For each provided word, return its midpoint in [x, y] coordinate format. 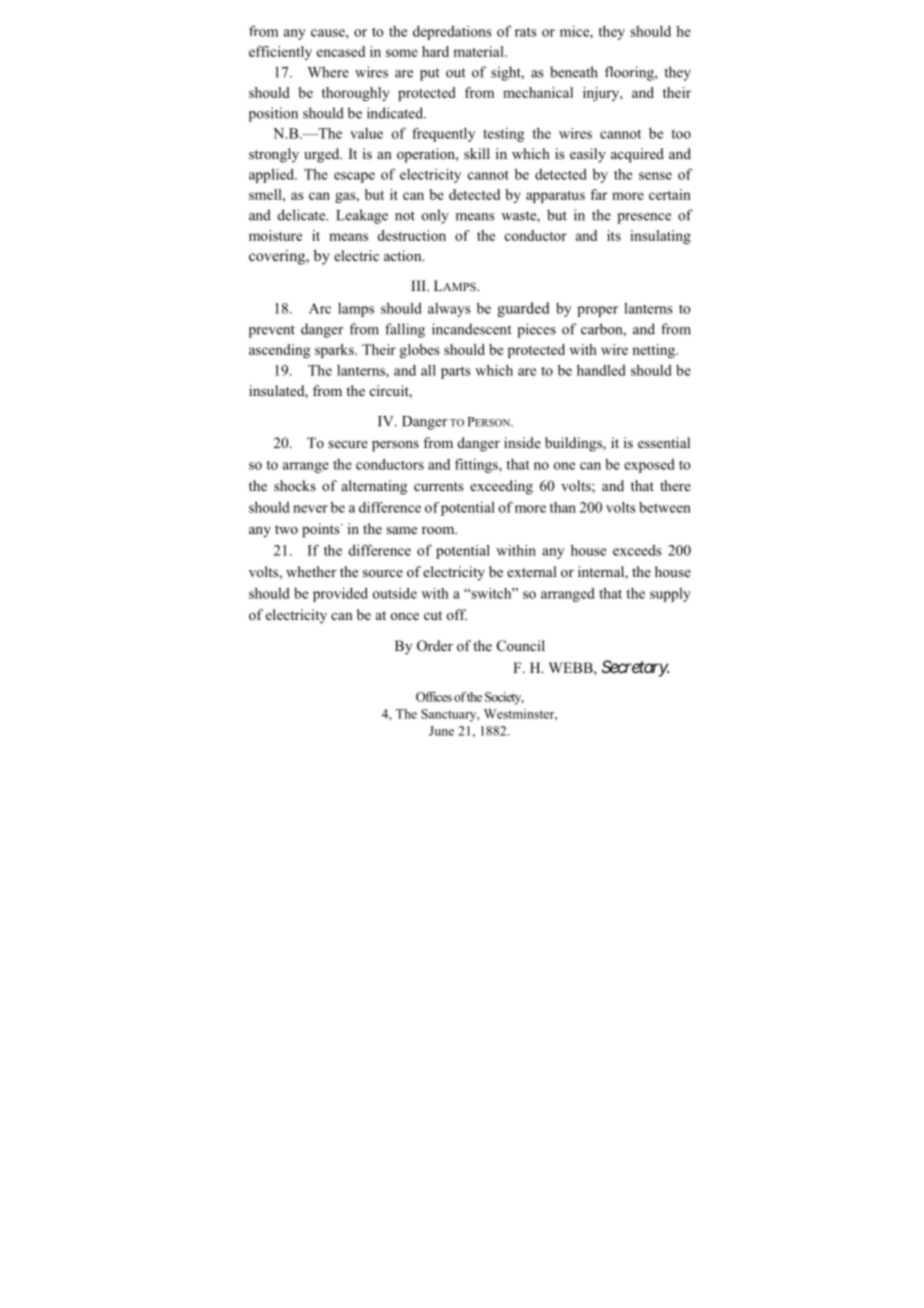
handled [601, 370]
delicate [303, 215]
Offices [434, 697]
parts [456, 372]
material [479, 51]
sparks [335, 351]
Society [504, 698]
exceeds [637, 550]
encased [341, 51]
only [435, 216]
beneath [574, 72]
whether [311, 571]
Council [521, 646]
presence [644, 218]
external [532, 571]
